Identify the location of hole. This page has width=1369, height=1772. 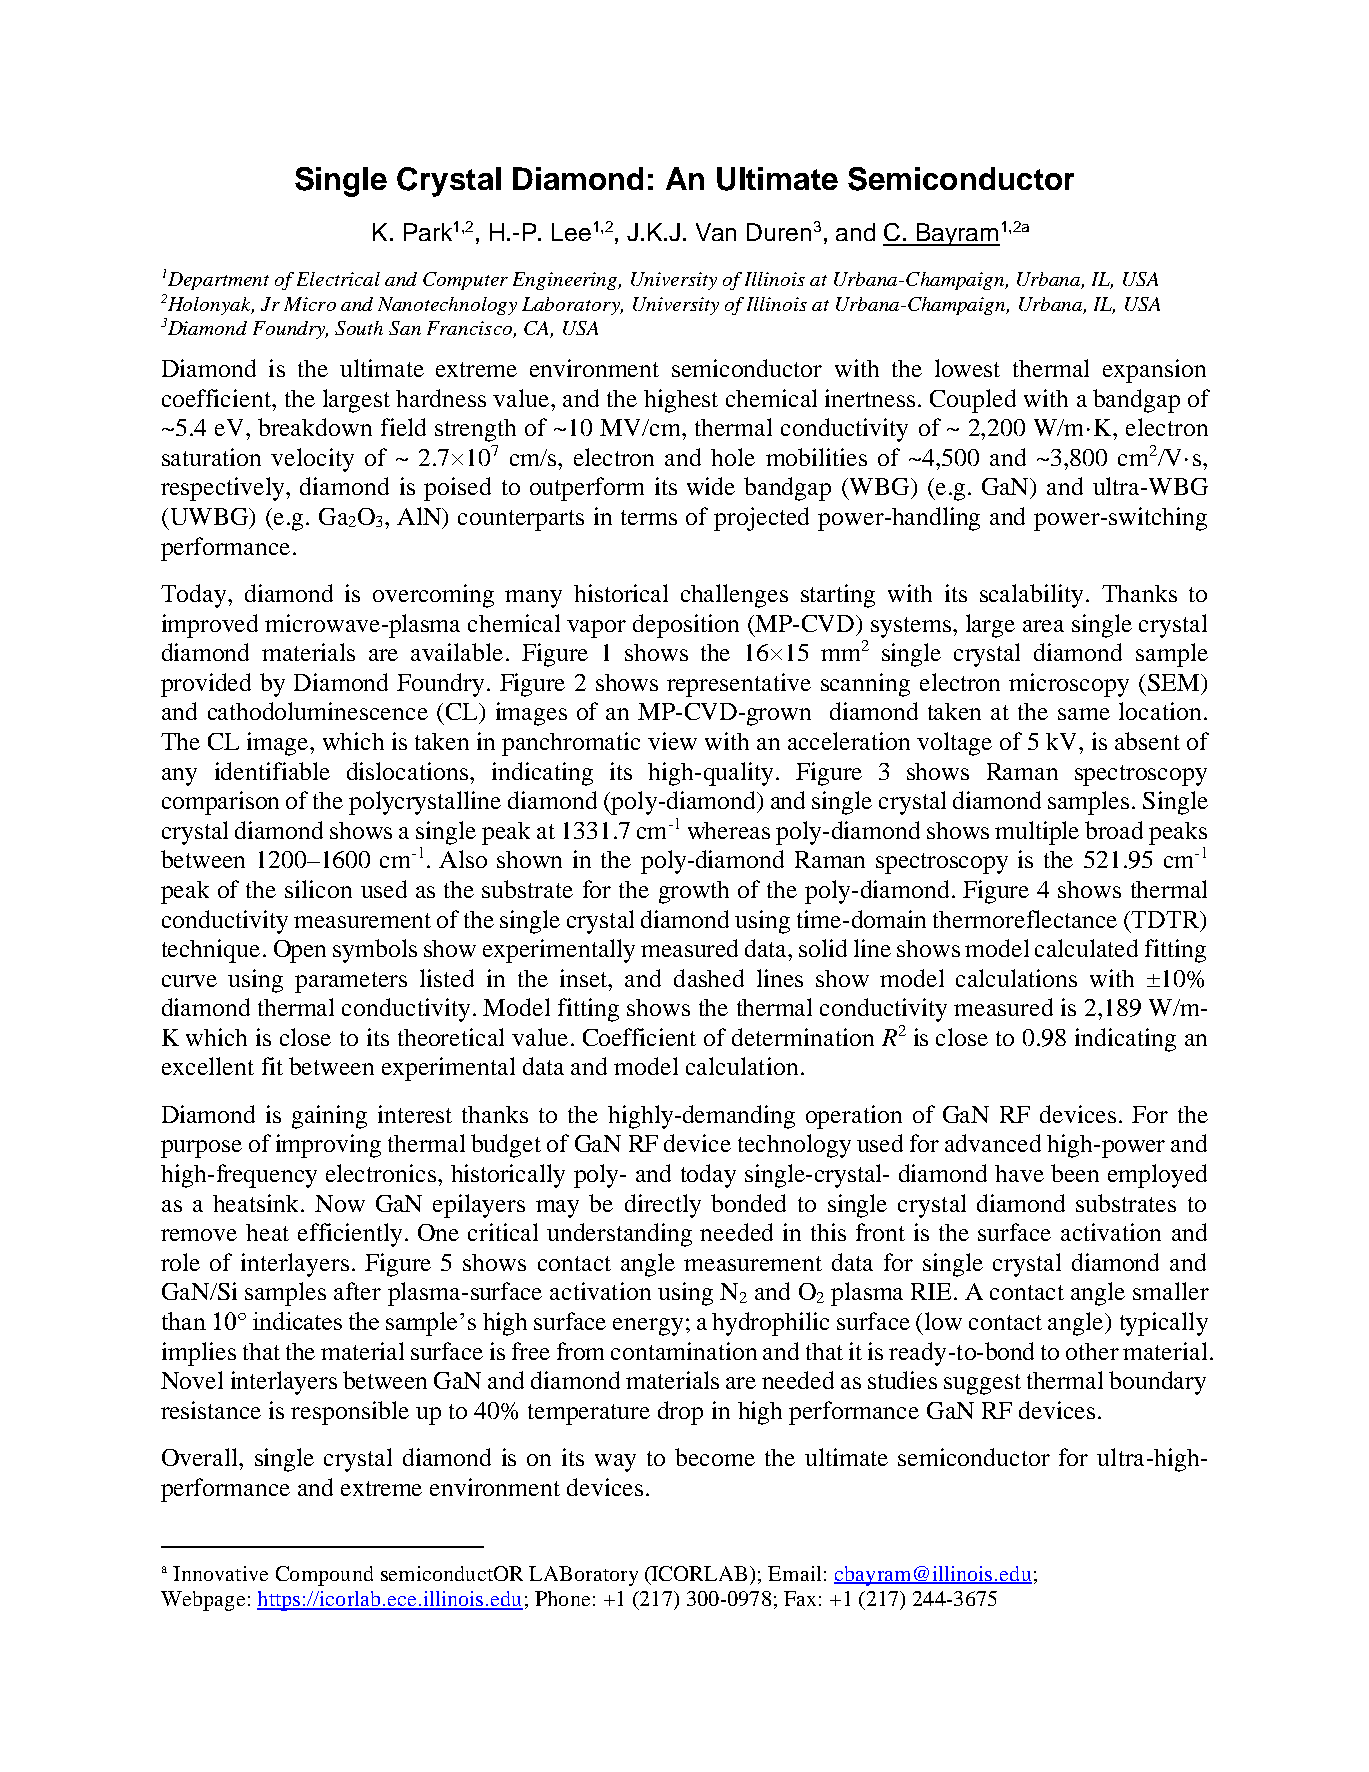
(733, 457).
